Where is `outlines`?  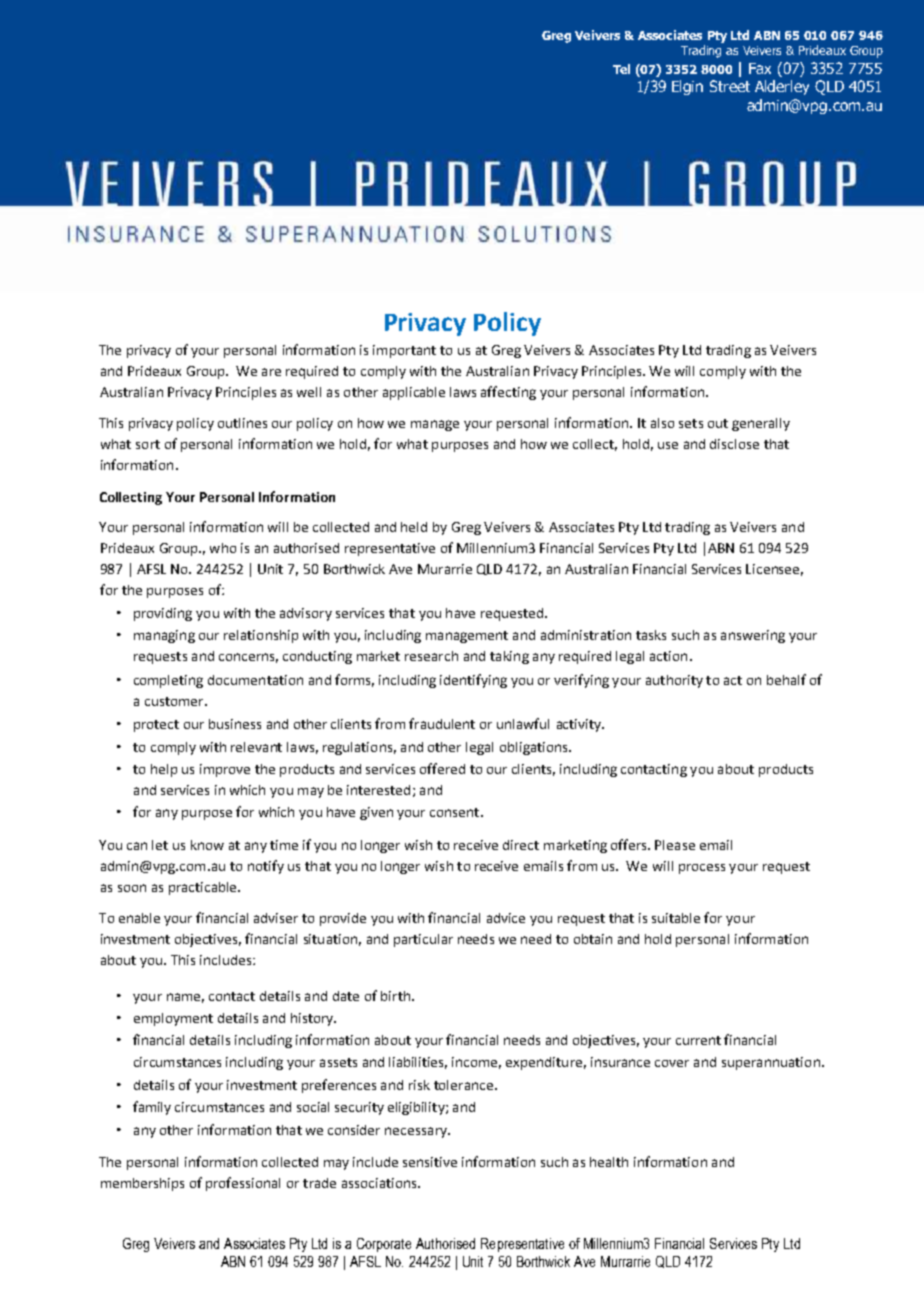 outlines is located at coordinates (242, 423).
